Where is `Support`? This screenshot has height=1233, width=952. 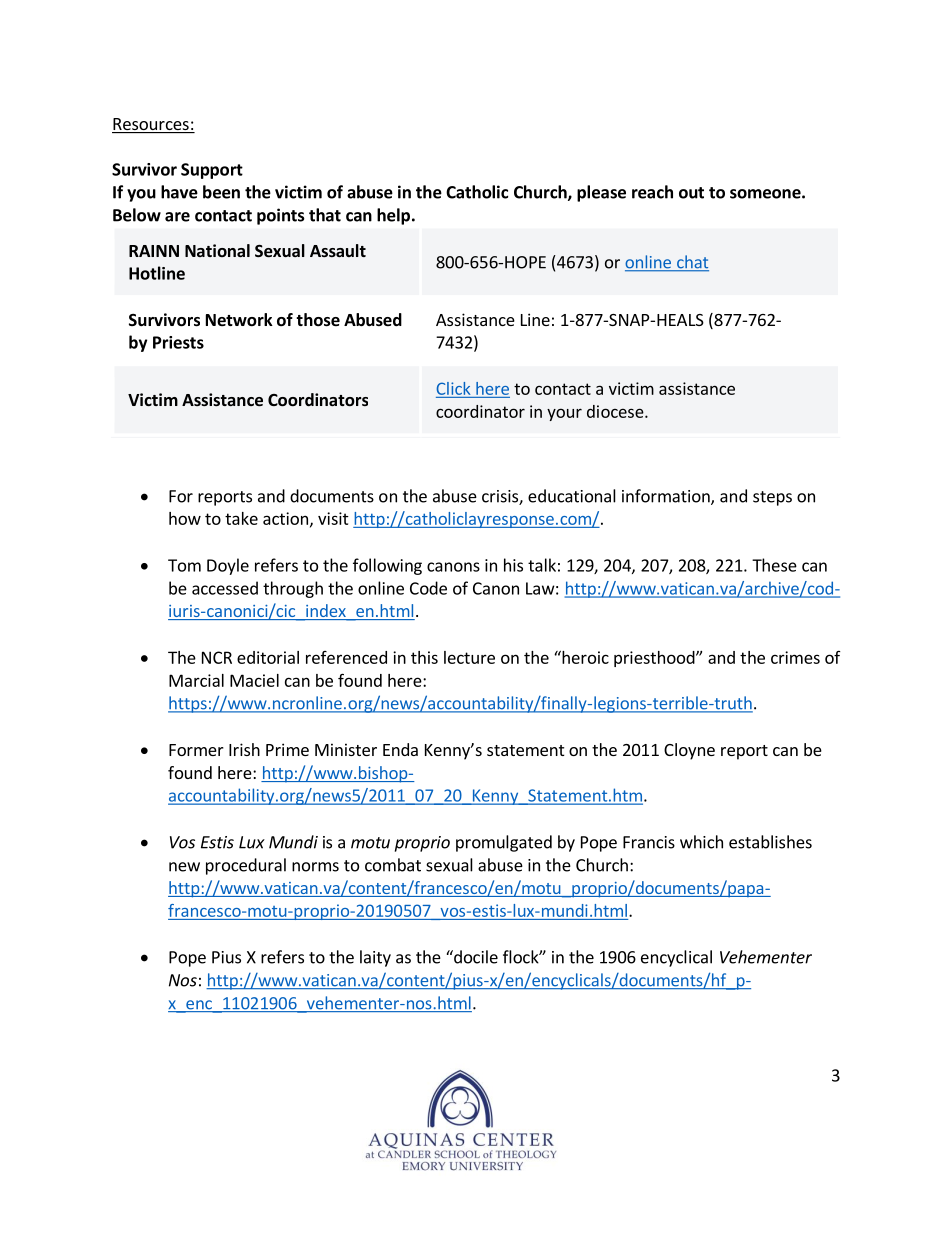 Support is located at coordinates (212, 171).
